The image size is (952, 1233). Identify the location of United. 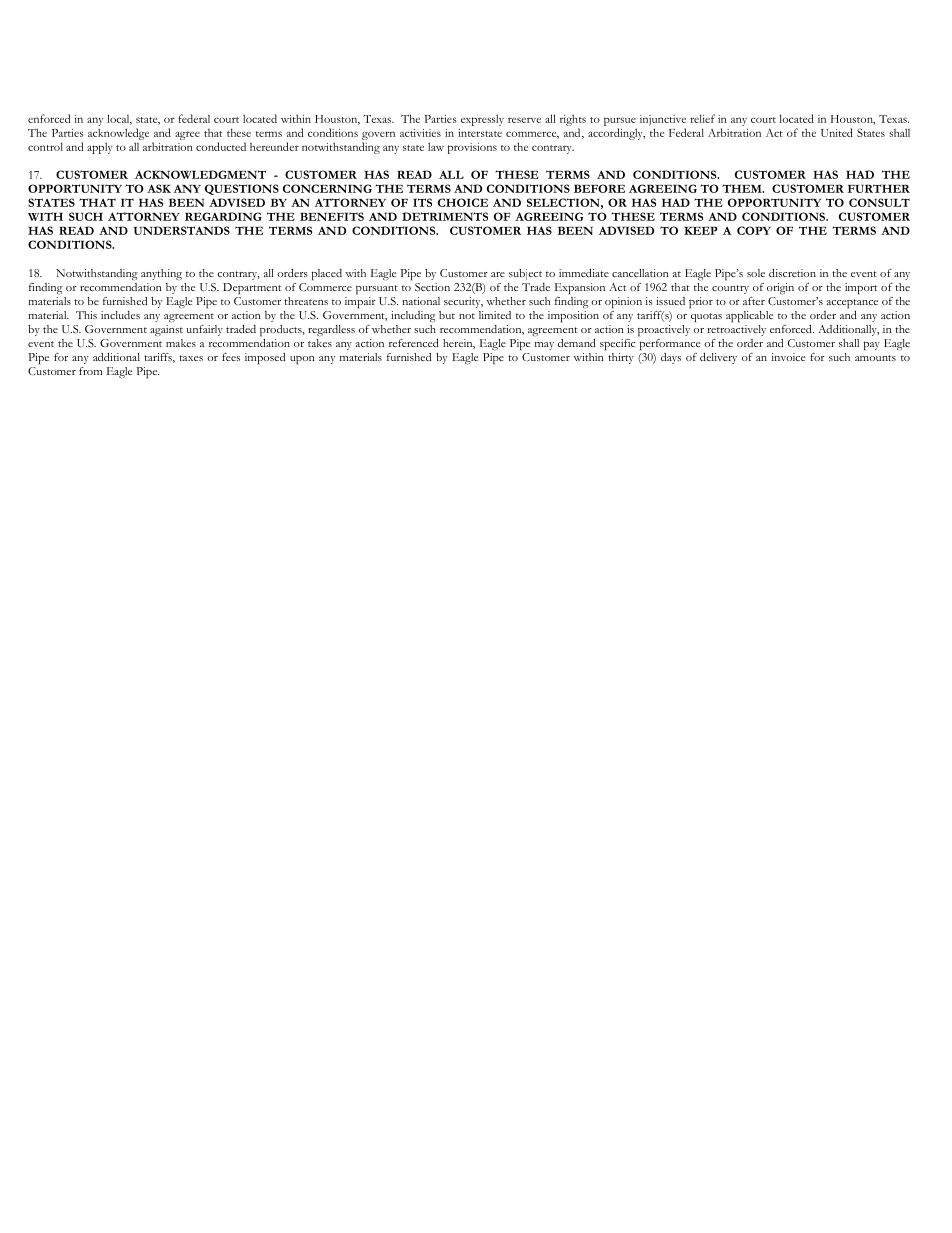
(837, 132).
